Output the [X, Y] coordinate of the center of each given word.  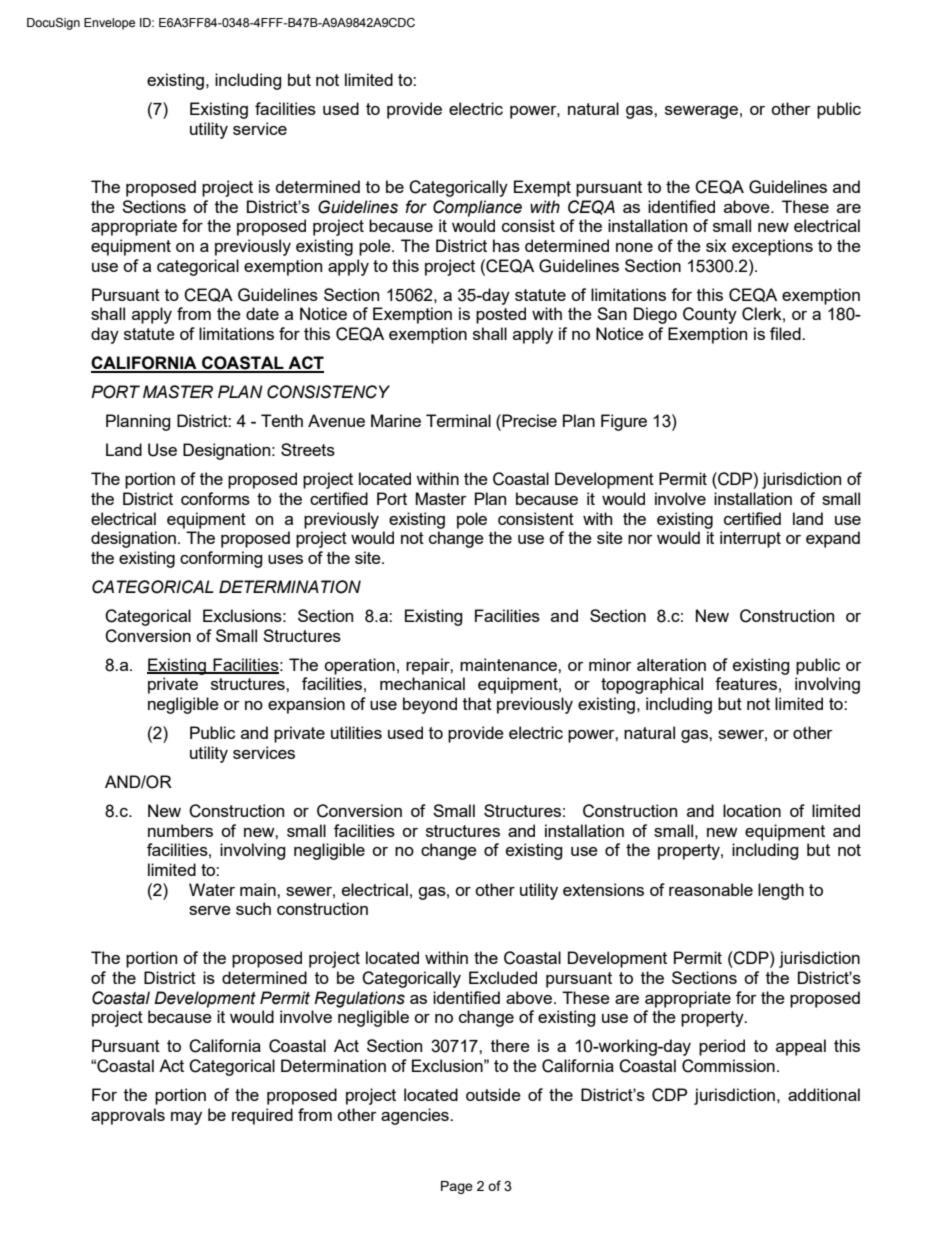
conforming [221, 559]
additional [824, 1094]
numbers [180, 830]
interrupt [750, 539]
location [752, 810]
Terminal [458, 420]
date [262, 313]
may [186, 1118]
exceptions [772, 247]
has [506, 245]
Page [457, 1187]
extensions [603, 889]
